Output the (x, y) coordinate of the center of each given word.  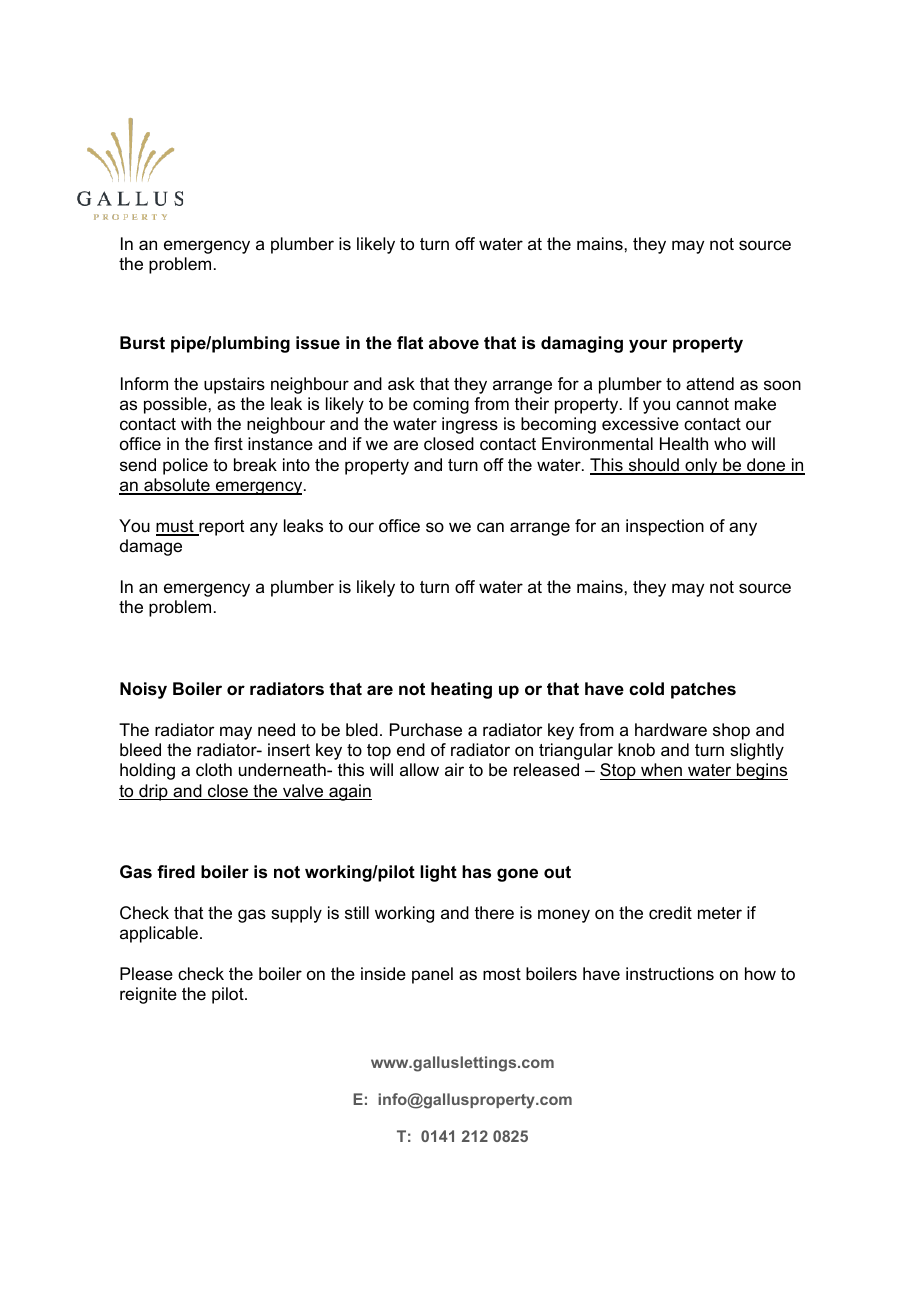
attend (710, 384)
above (454, 343)
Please (146, 973)
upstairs (234, 385)
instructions (670, 974)
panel (432, 975)
